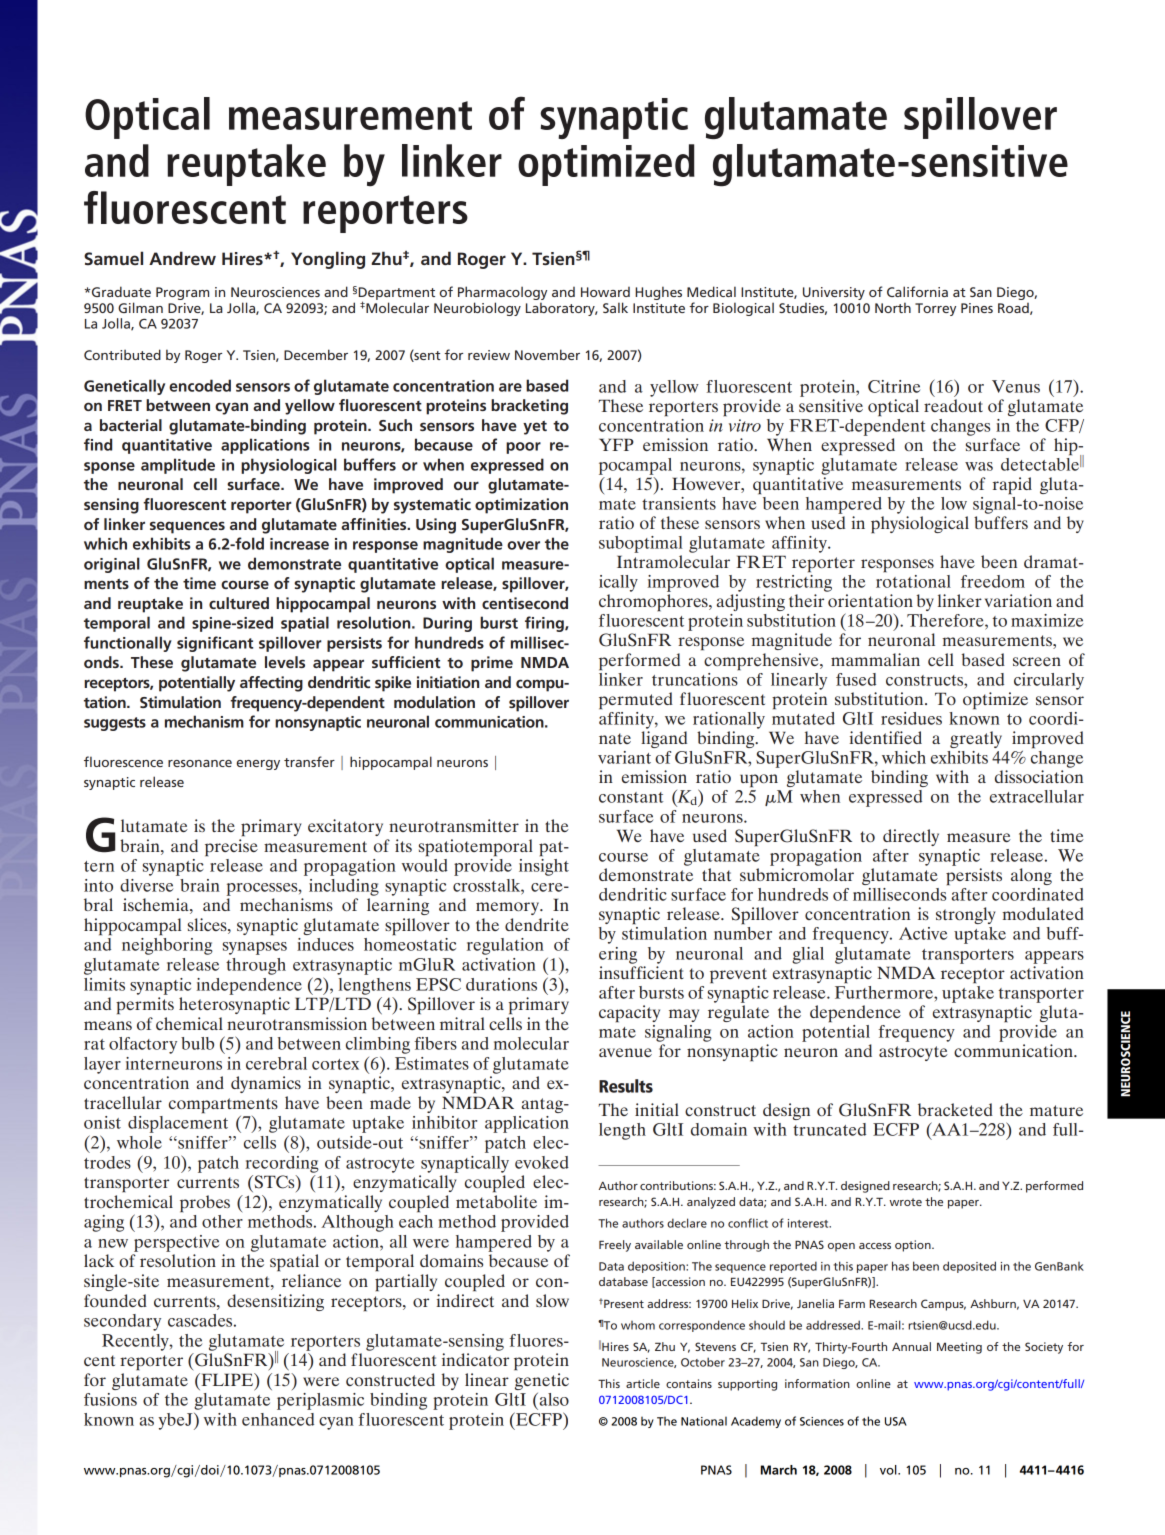 Image resolution: width=1165 pixels, height=1535 pixels. Describe the element at coordinates (625, 1052) in the document. I see `avenue` at that location.
